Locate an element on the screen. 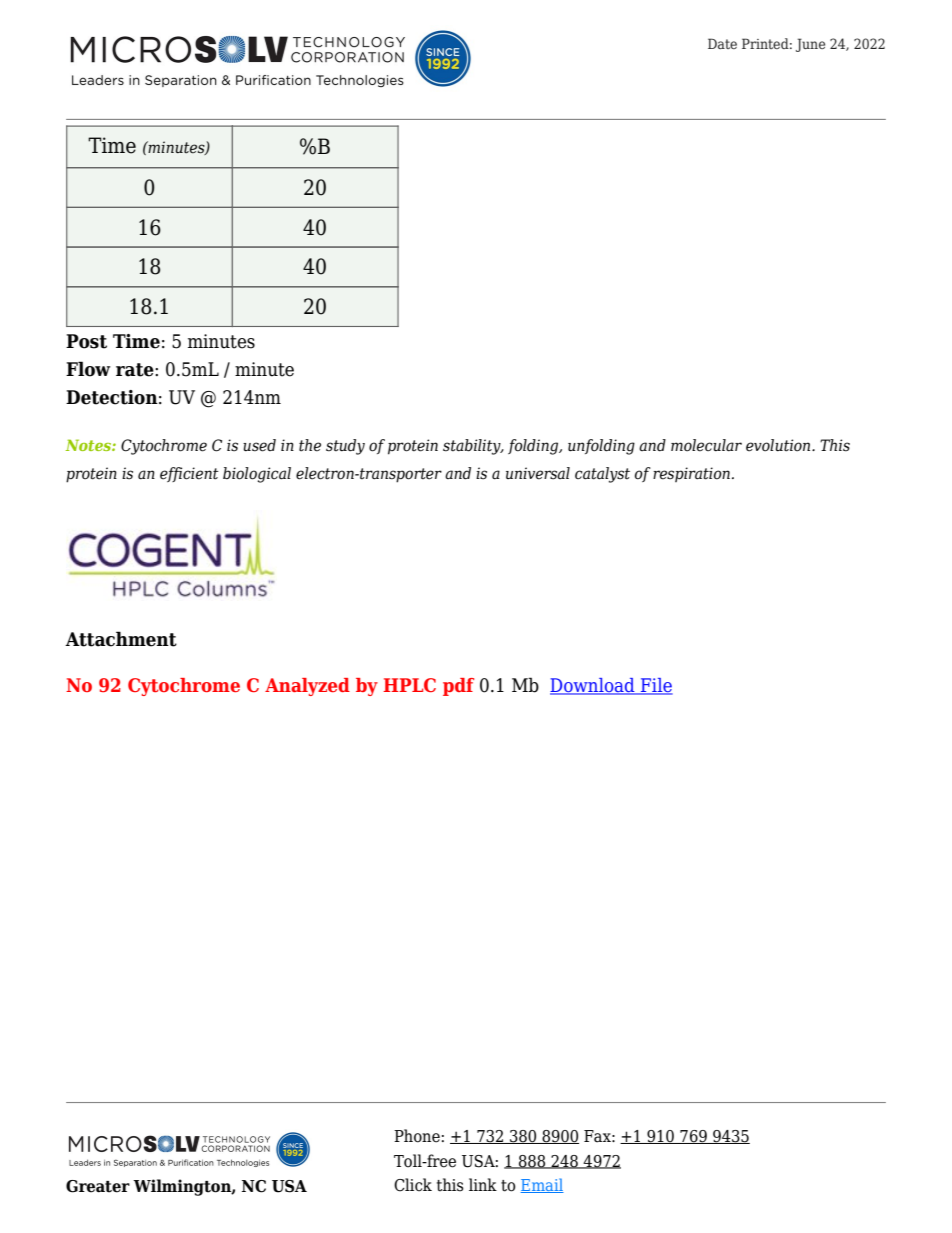  Date is located at coordinates (722, 43).
